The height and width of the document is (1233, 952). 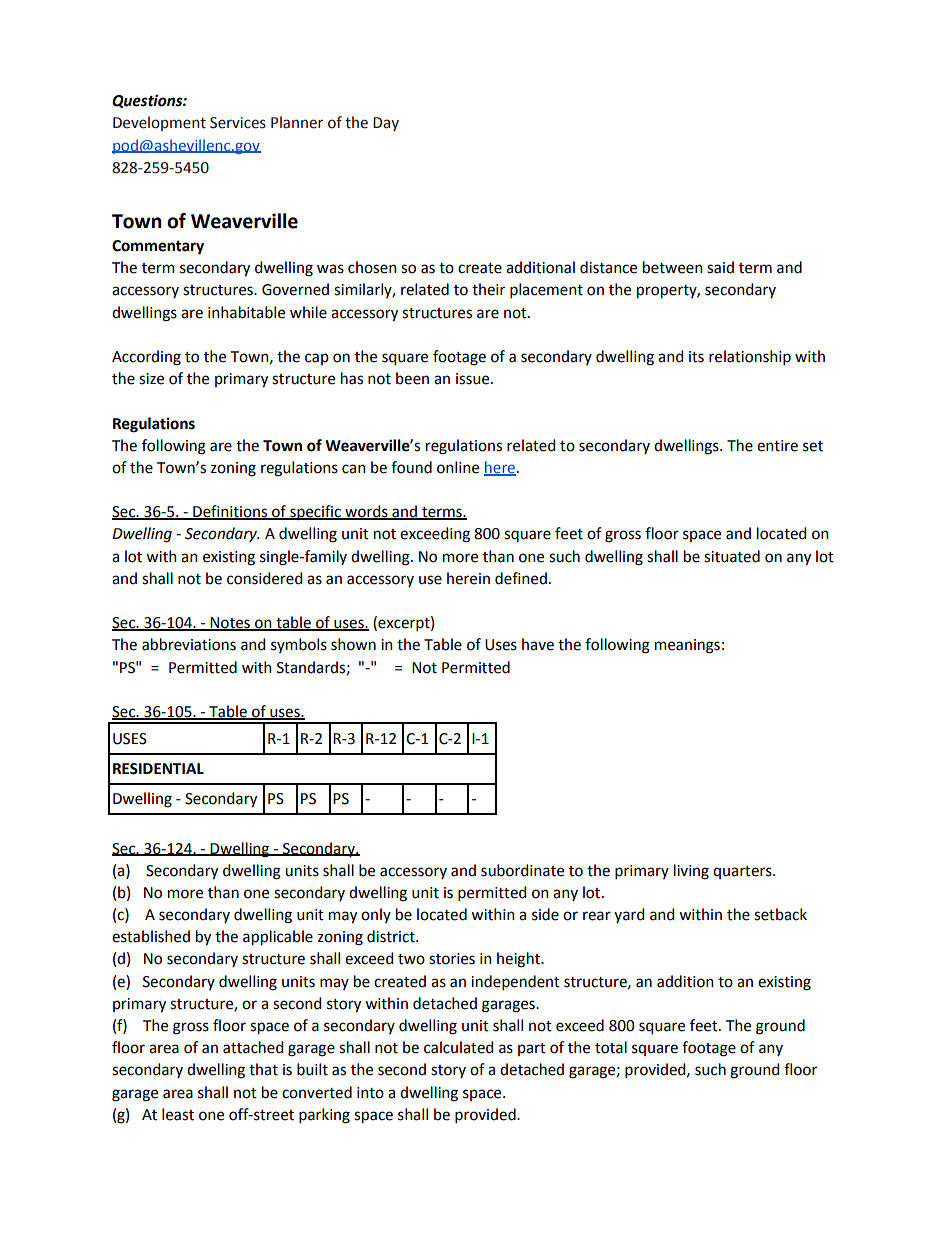 What do you see at coordinates (750, 357) in the document?
I see `relationship` at bounding box center [750, 357].
